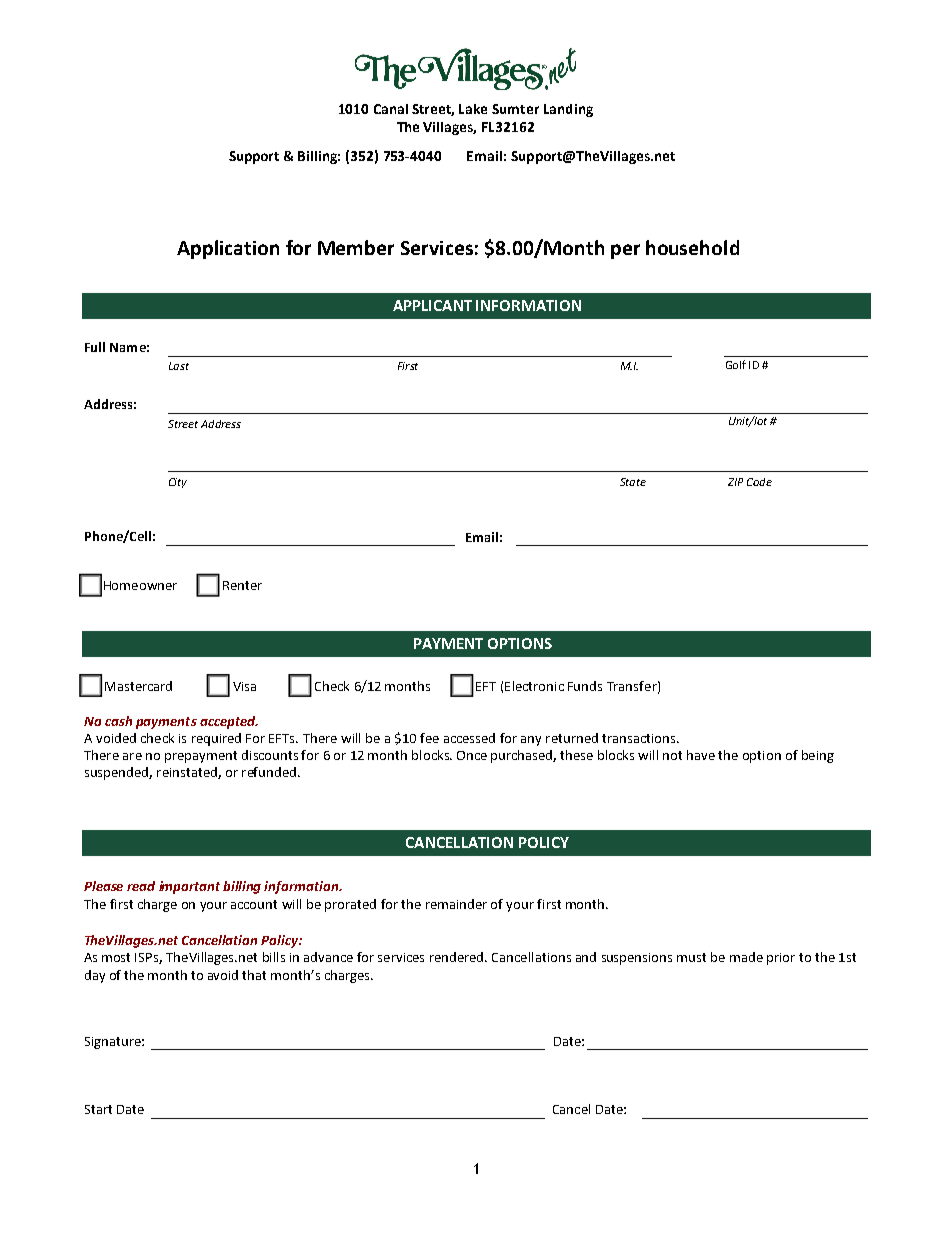 Image resolution: width=952 pixels, height=1233 pixels. I want to click on City, so click(178, 483).
